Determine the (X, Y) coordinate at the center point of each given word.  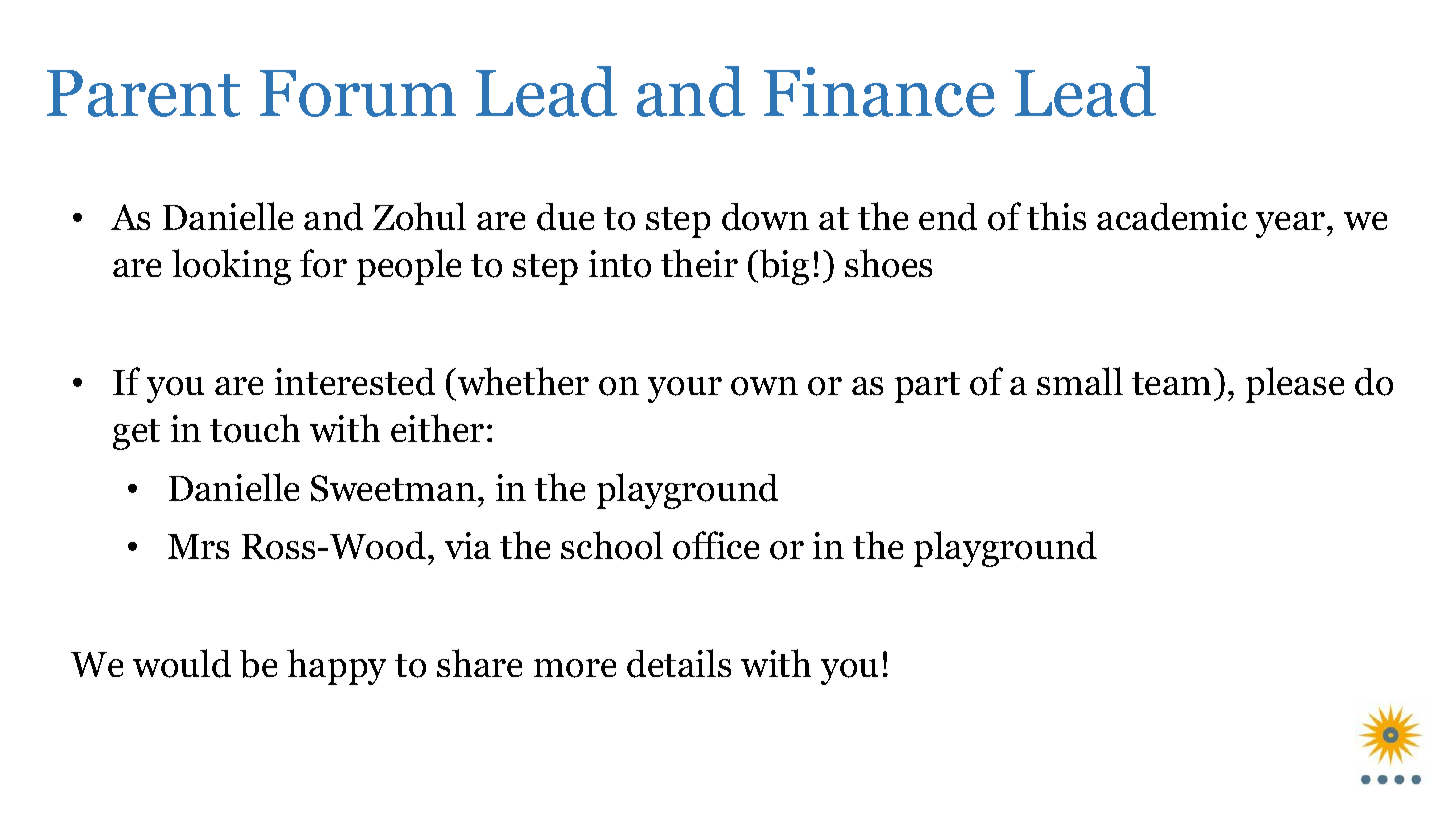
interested (355, 382)
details (679, 663)
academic (1172, 217)
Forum (358, 93)
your (685, 390)
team (1171, 383)
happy (336, 667)
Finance (879, 92)
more (575, 668)
